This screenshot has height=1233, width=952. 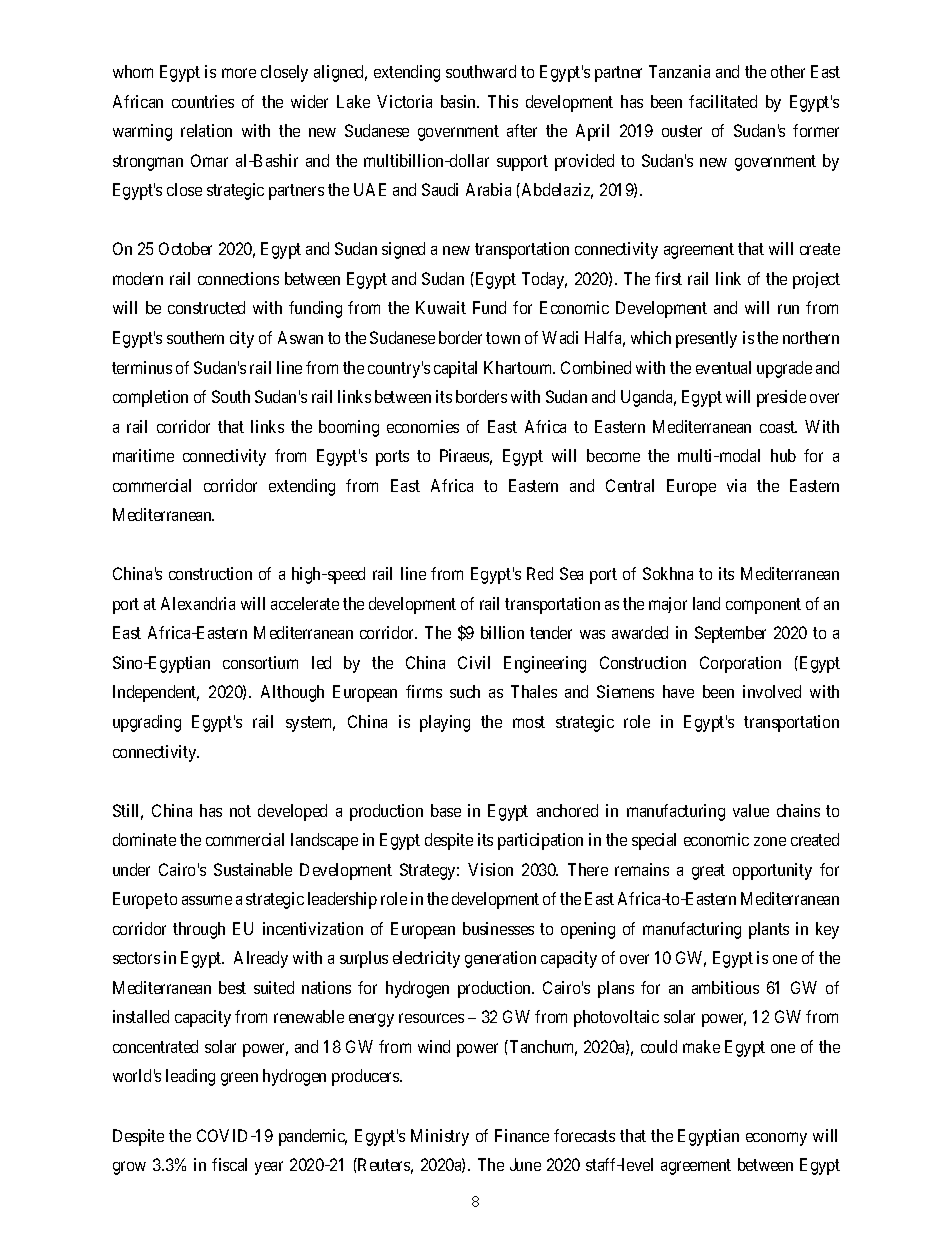 What do you see at coordinates (460, 101) in the screenshot?
I see `basin` at bounding box center [460, 101].
